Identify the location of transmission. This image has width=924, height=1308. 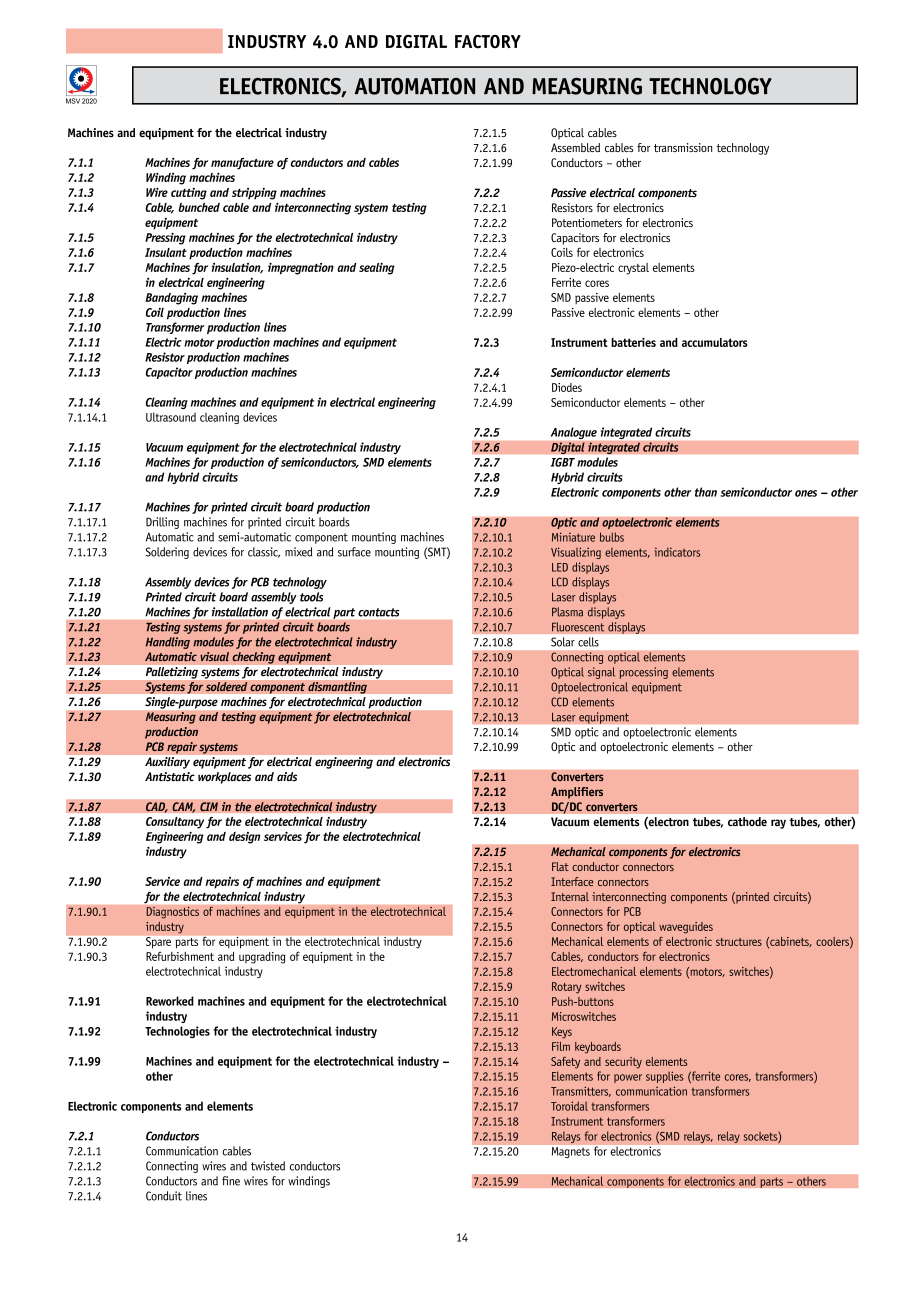
(683, 147).
